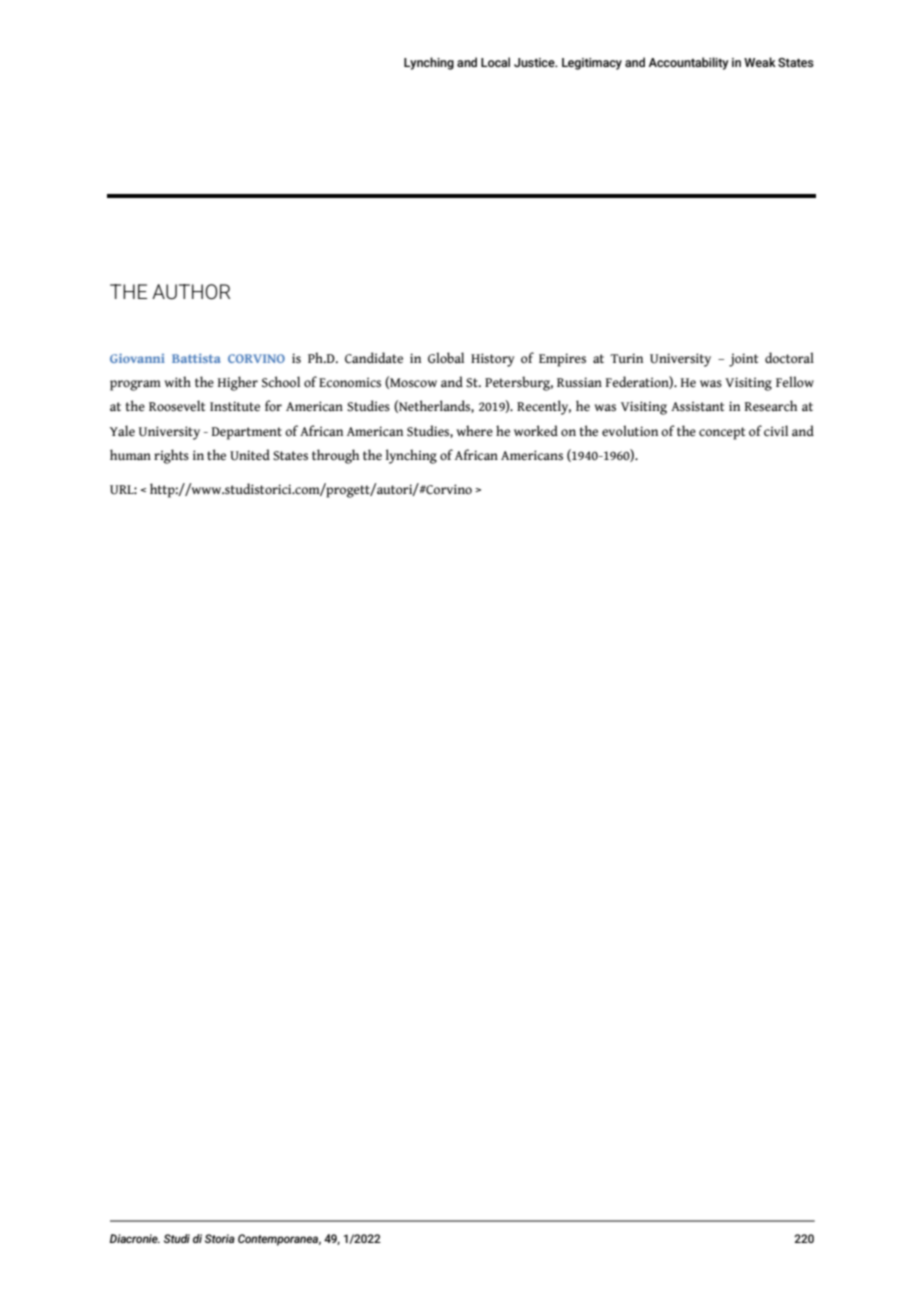 The width and height of the document is (924, 1308). What do you see at coordinates (592, 64) in the document?
I see `Legitimacy` at bounding box center [592, 64].
